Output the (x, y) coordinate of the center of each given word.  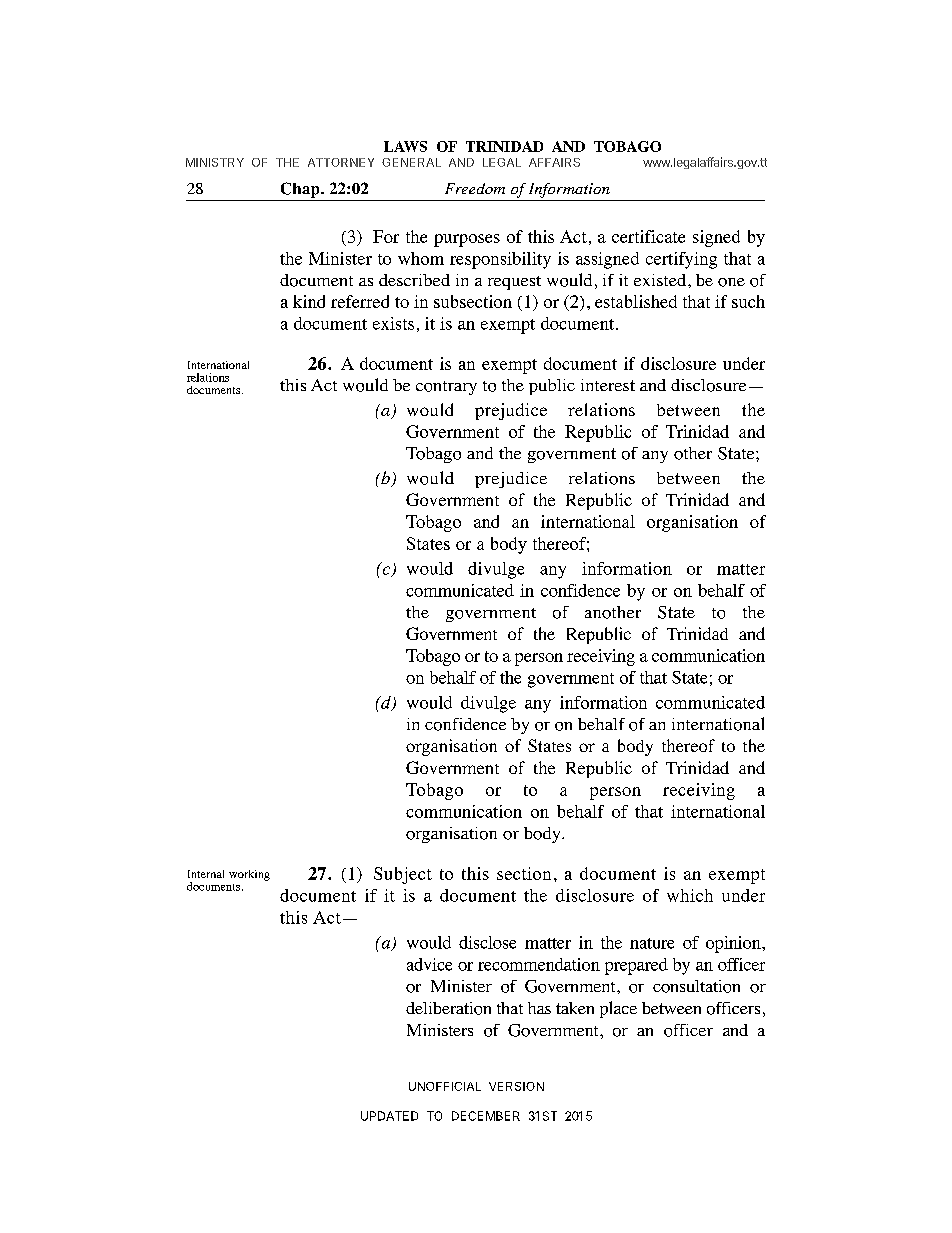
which (690, 895)
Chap (301, 190)
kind (309, 301)
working (249, 875)
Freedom (475, 188)
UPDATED (389, 1116)
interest (608, 385)
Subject (403, 875)
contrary (446, 388)
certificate (648, 236)
